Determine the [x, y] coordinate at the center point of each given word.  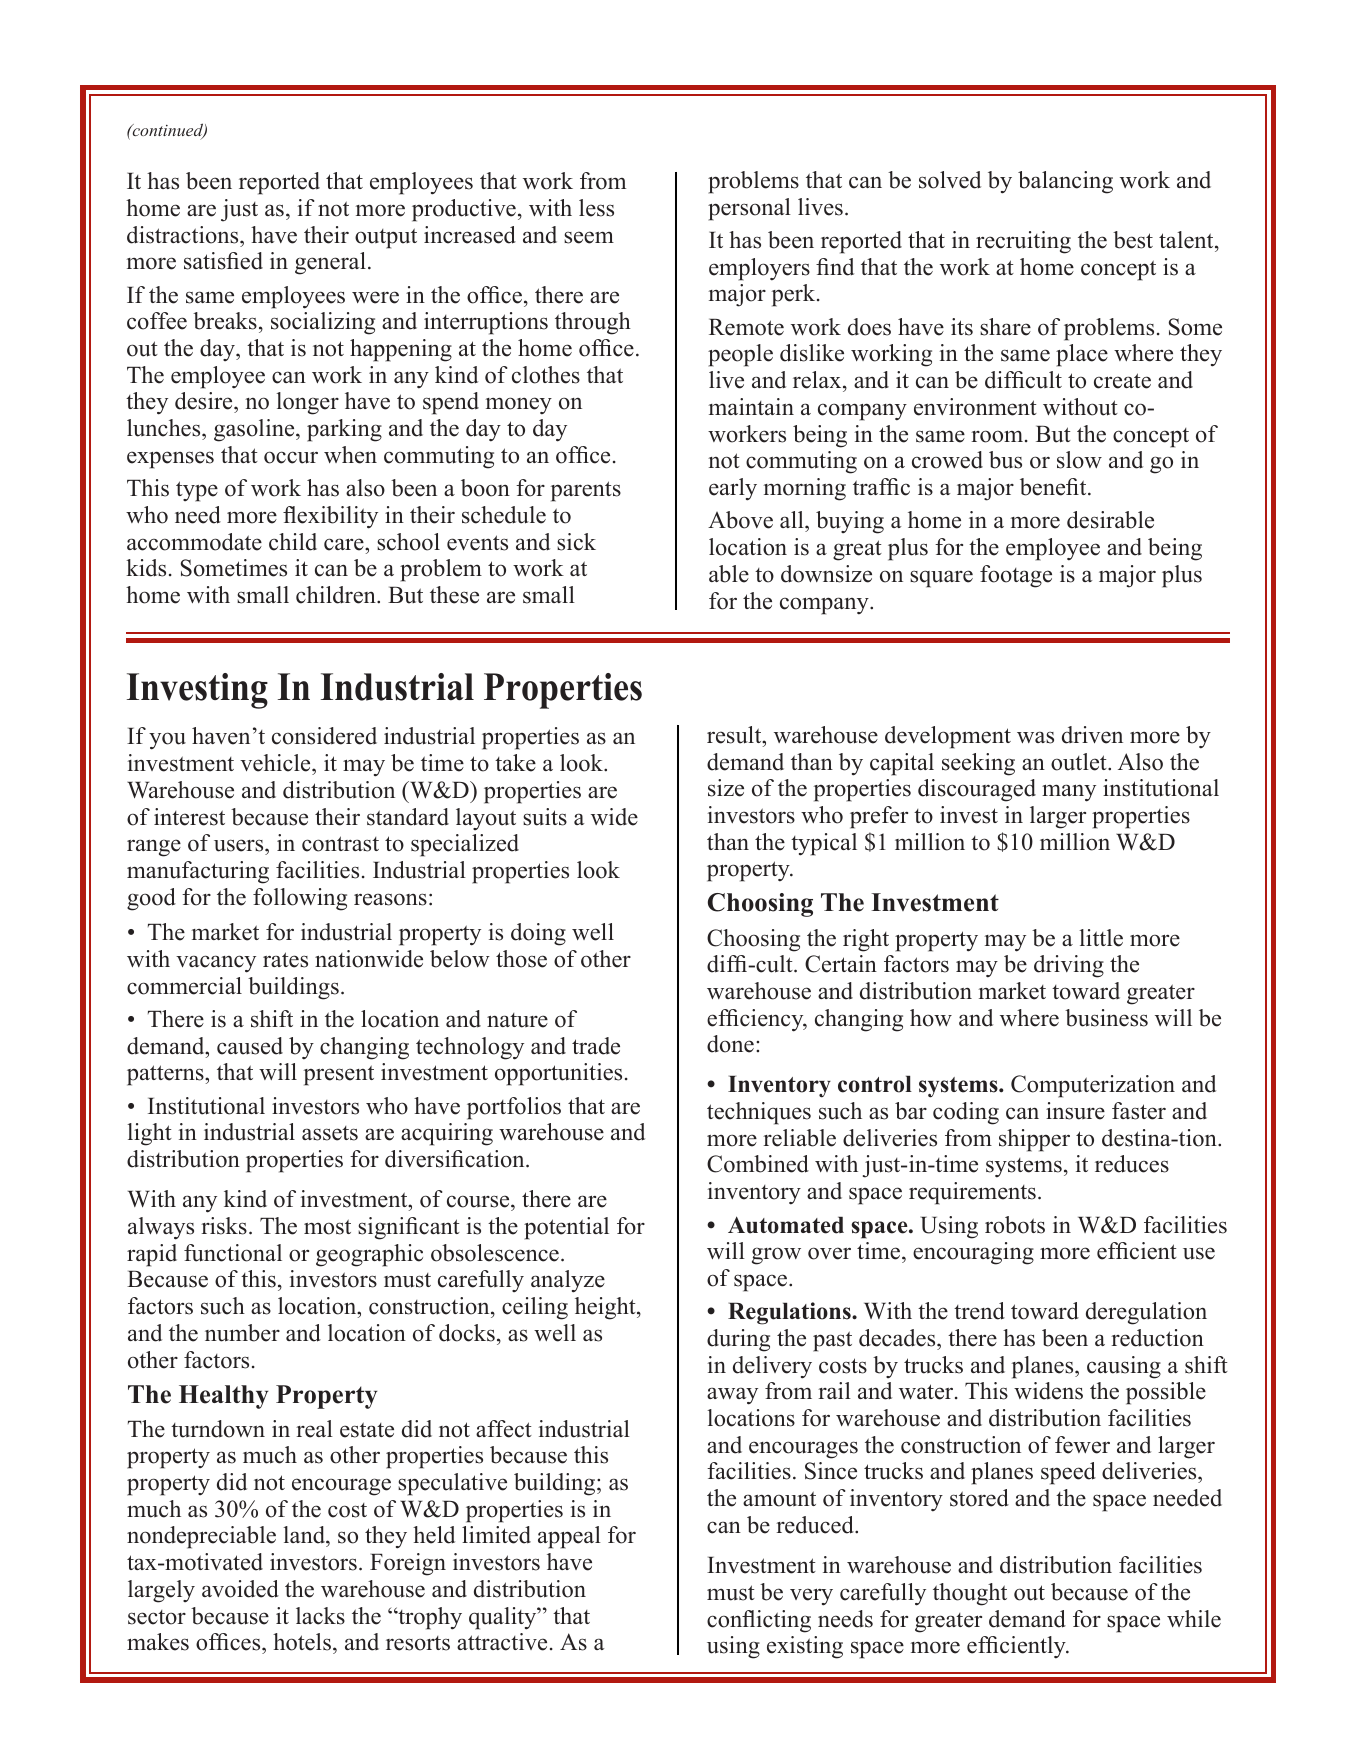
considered [324, 736]
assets [330, 1133]
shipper [1034, 1140]
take [515, 763]
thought [970, 1594]
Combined [758, 1164]
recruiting [1023, 242]
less [596, 208]
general [330, 263]
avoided [240, 1589]
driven [1092, 735]
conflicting [759, 1621]
